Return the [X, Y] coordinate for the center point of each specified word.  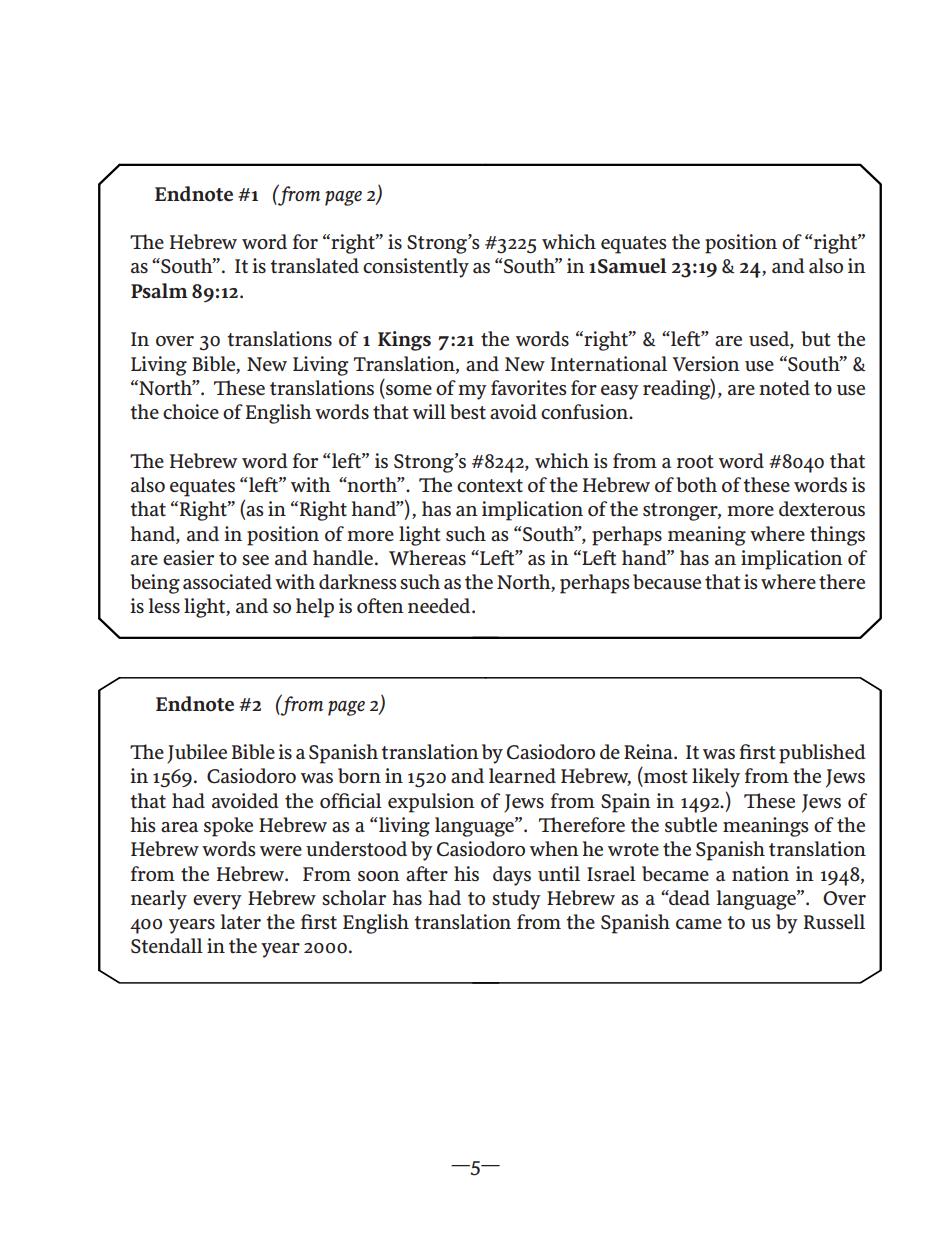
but [816, 339]
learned [522, 776]
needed [440, 605]
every [217, 902]
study [516, 900]
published [822, 754]
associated [227, 582]
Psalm [159, 291]
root [695, 462]
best [468, 412]
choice [191, 411]
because [667, 582]
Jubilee [197, 754]
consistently [416, 268]
